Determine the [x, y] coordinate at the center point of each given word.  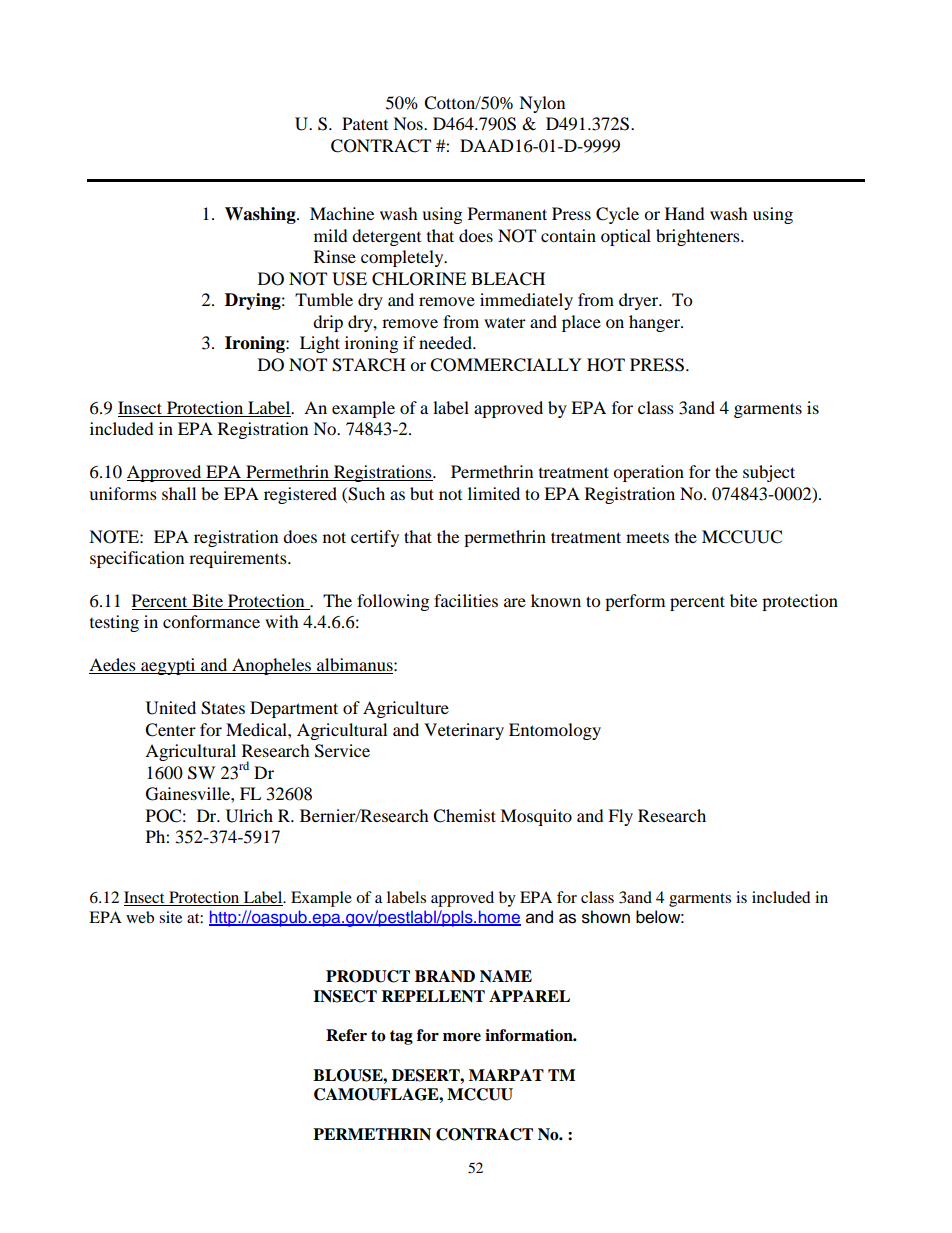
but [422, 493]
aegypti [168, 666]
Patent [365, 123]
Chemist [464, 816]
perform [635, 602]
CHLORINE [419, 279]
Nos [409, 123]
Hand [685, 213]
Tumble [324, 299]
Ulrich [249, 816]
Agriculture [406, 709]
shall [179, 493]
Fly [620, 817]
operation [648, 473]
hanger [655, 323]
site [170, 917]
